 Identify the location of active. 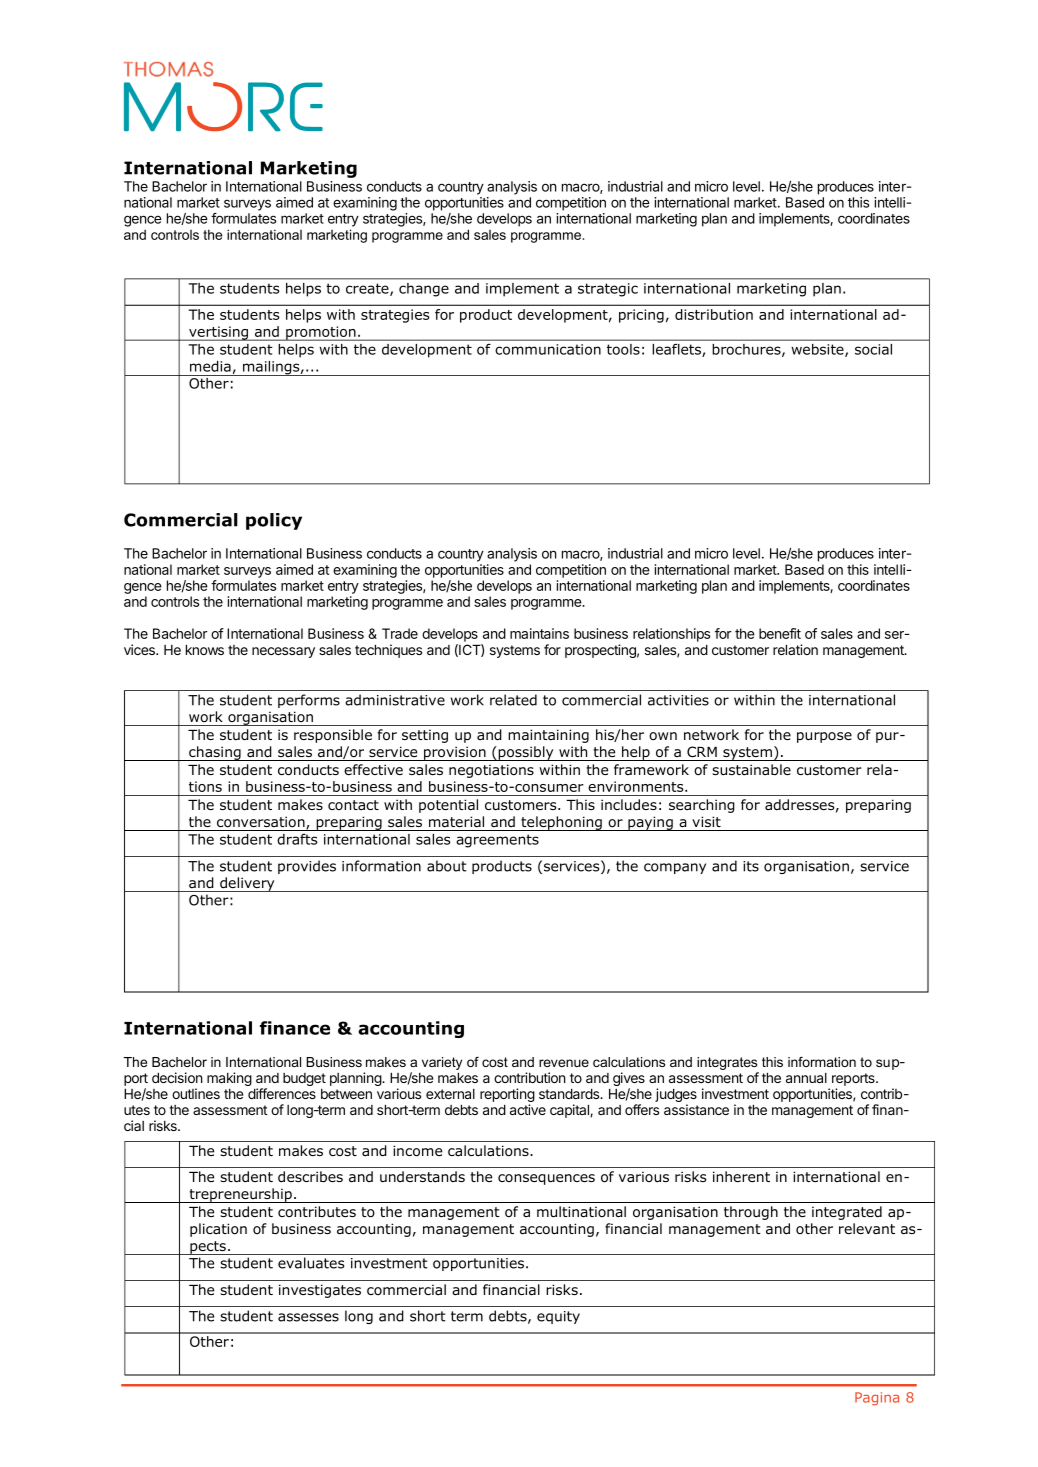
(528, 1109).
